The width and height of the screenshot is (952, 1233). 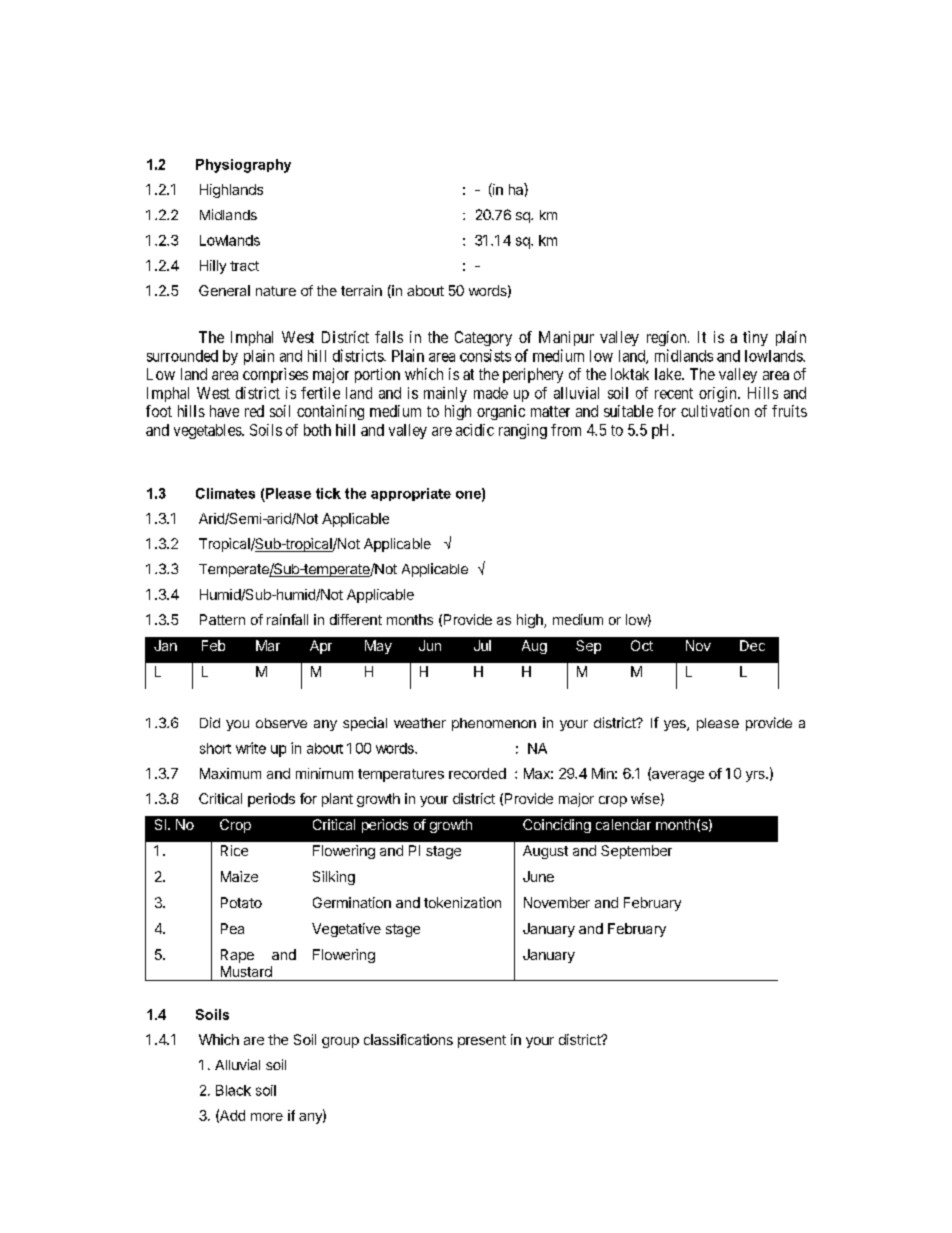 What do you see at coordinates (210, 722) in the screenshot?
I see `Did` at bounding box center [210, 722].
